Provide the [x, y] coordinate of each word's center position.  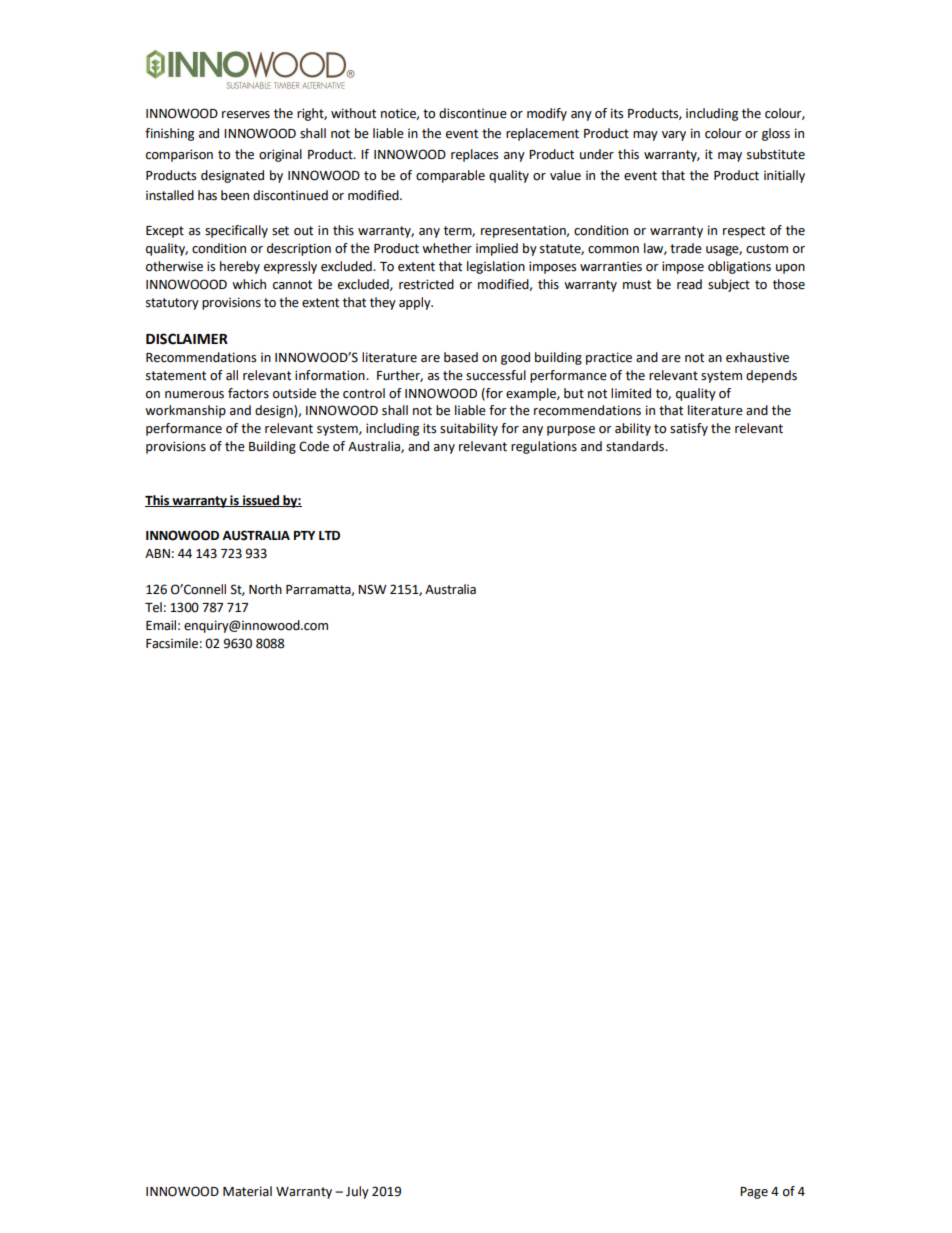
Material [247, 1191]
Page [754, 1193]
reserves [246, 115]
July [357, 1192]
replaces [474, 155]
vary [674, 136]
